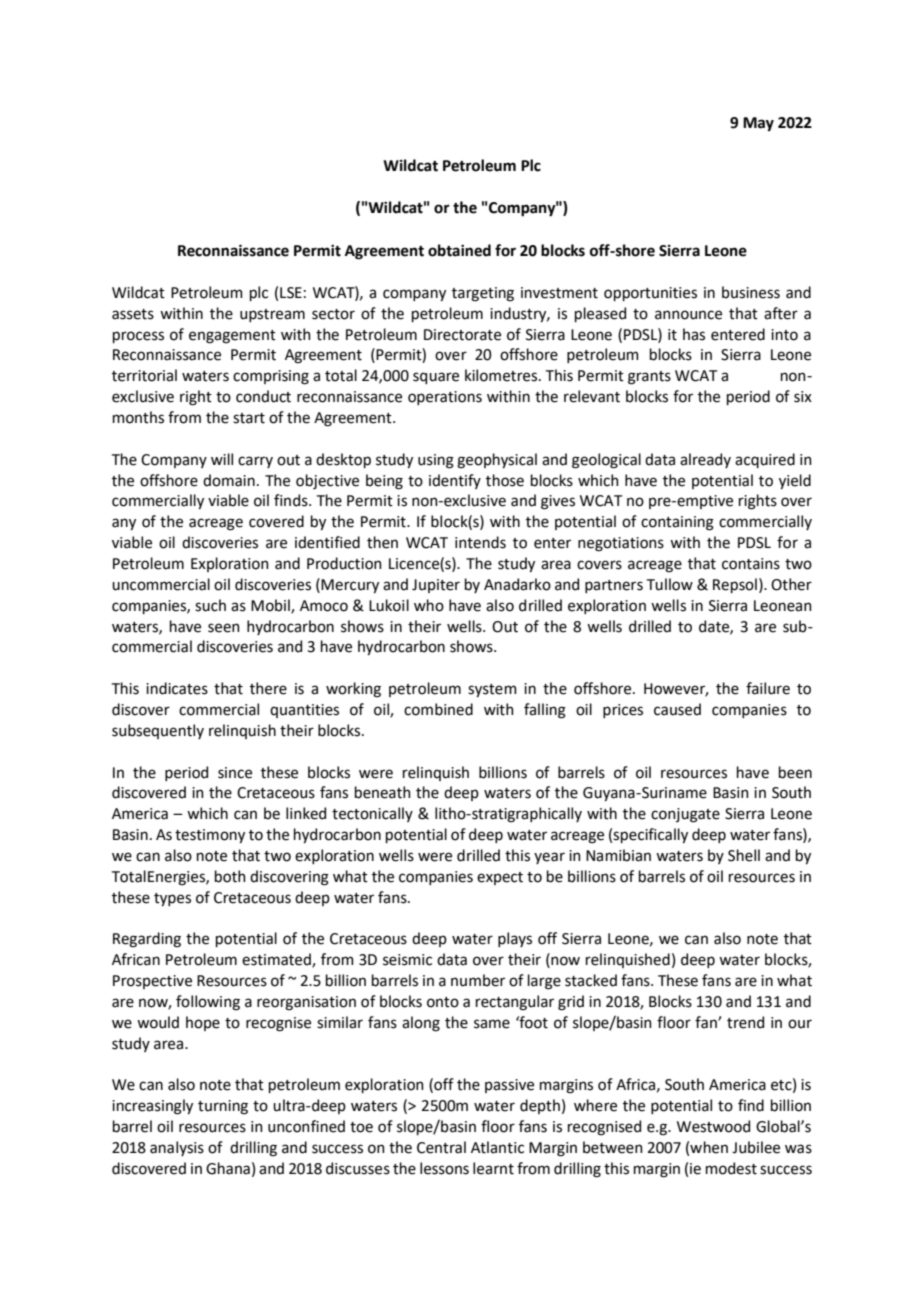  What do you see at coordinates (441, 1147) in the page?
I see `Central` at bounding box center [441, 1147].
